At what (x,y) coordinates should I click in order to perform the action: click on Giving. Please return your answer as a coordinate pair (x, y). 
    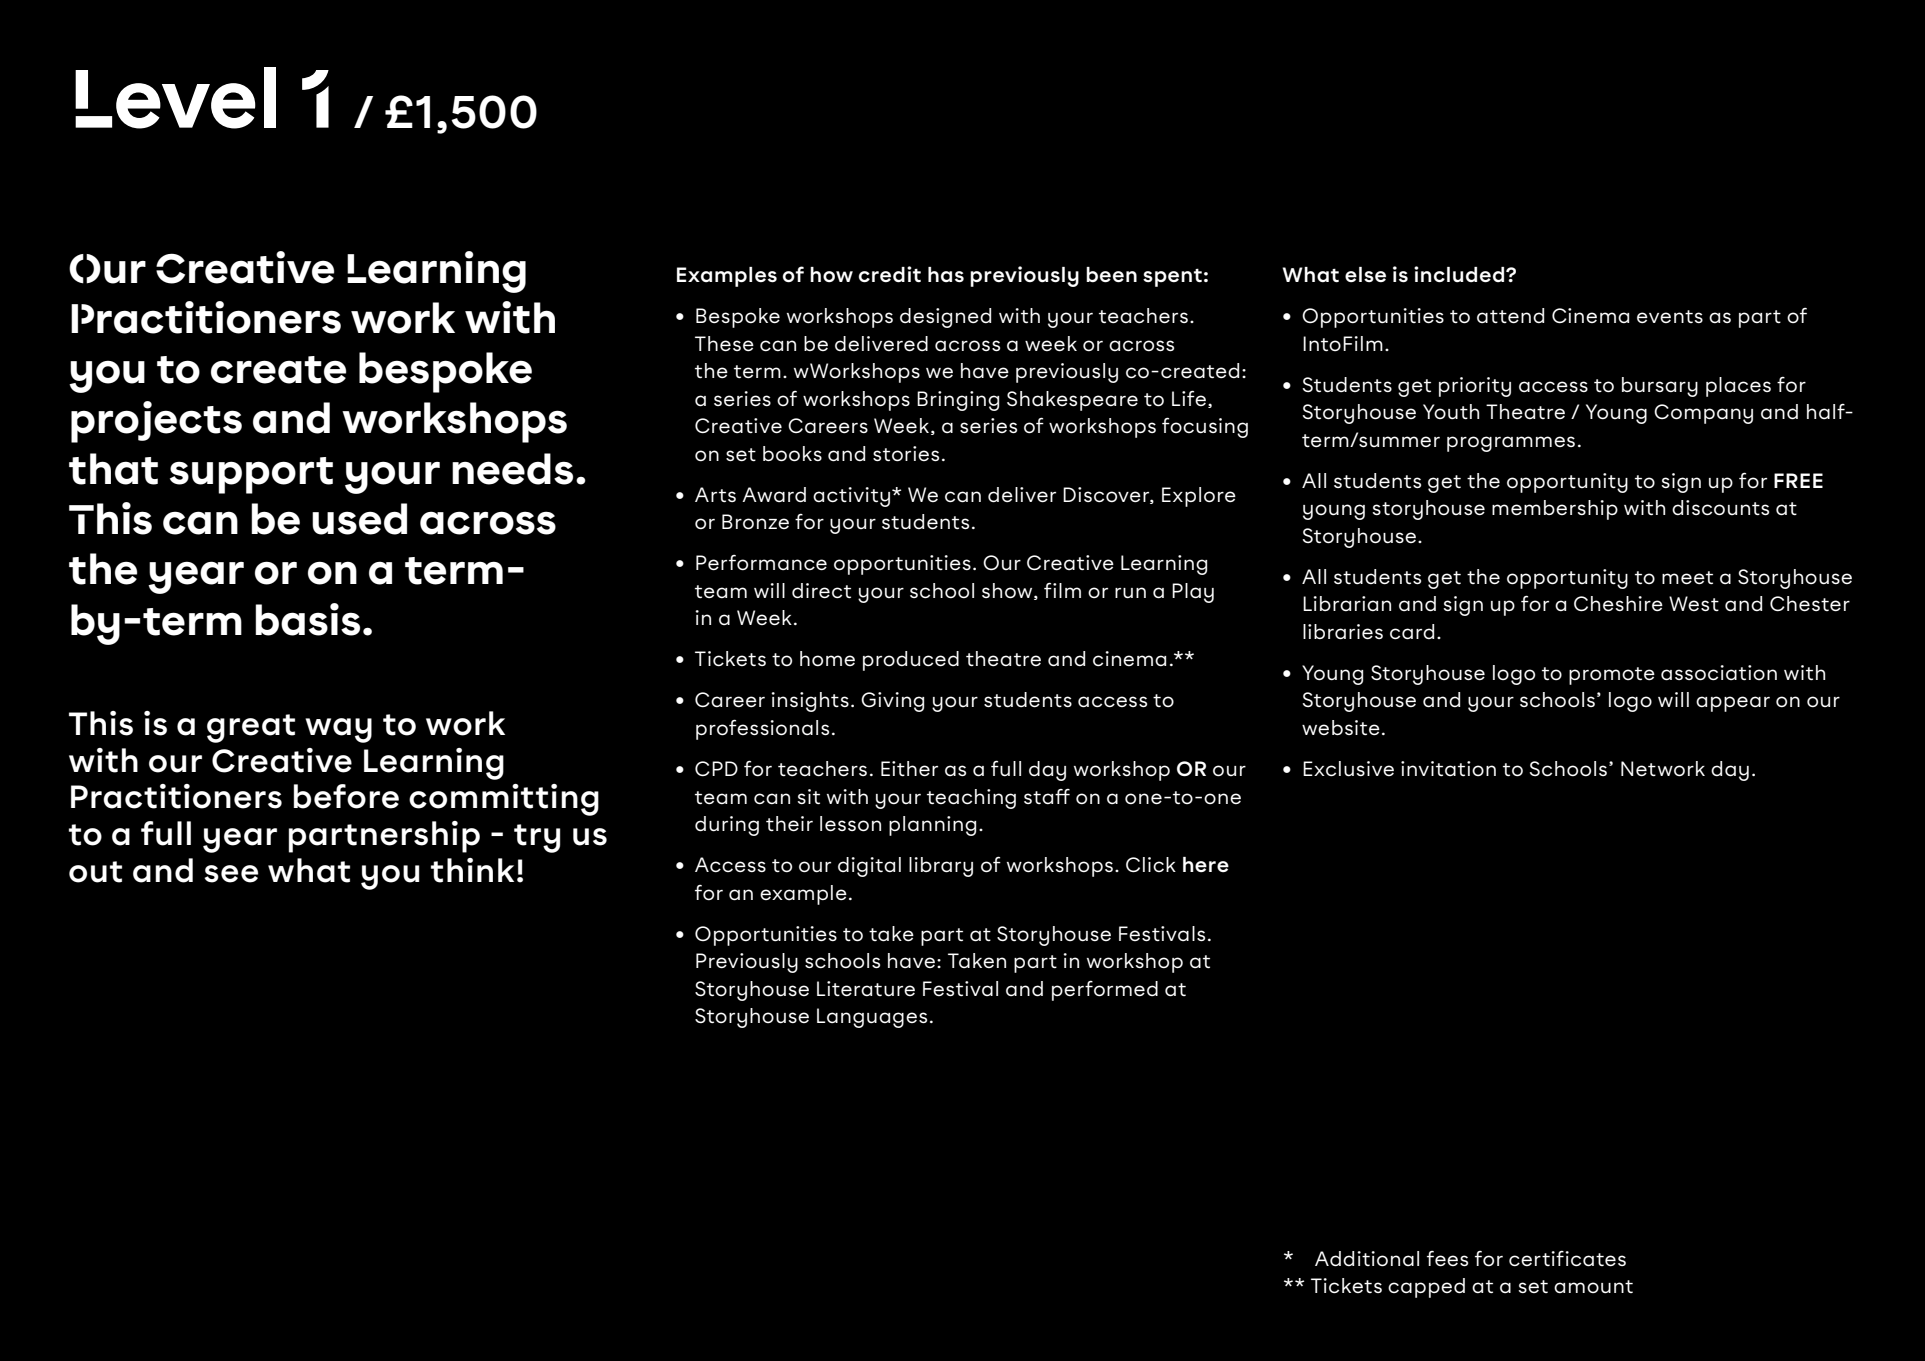
    Looking at the image, I should click on (892, 702).
